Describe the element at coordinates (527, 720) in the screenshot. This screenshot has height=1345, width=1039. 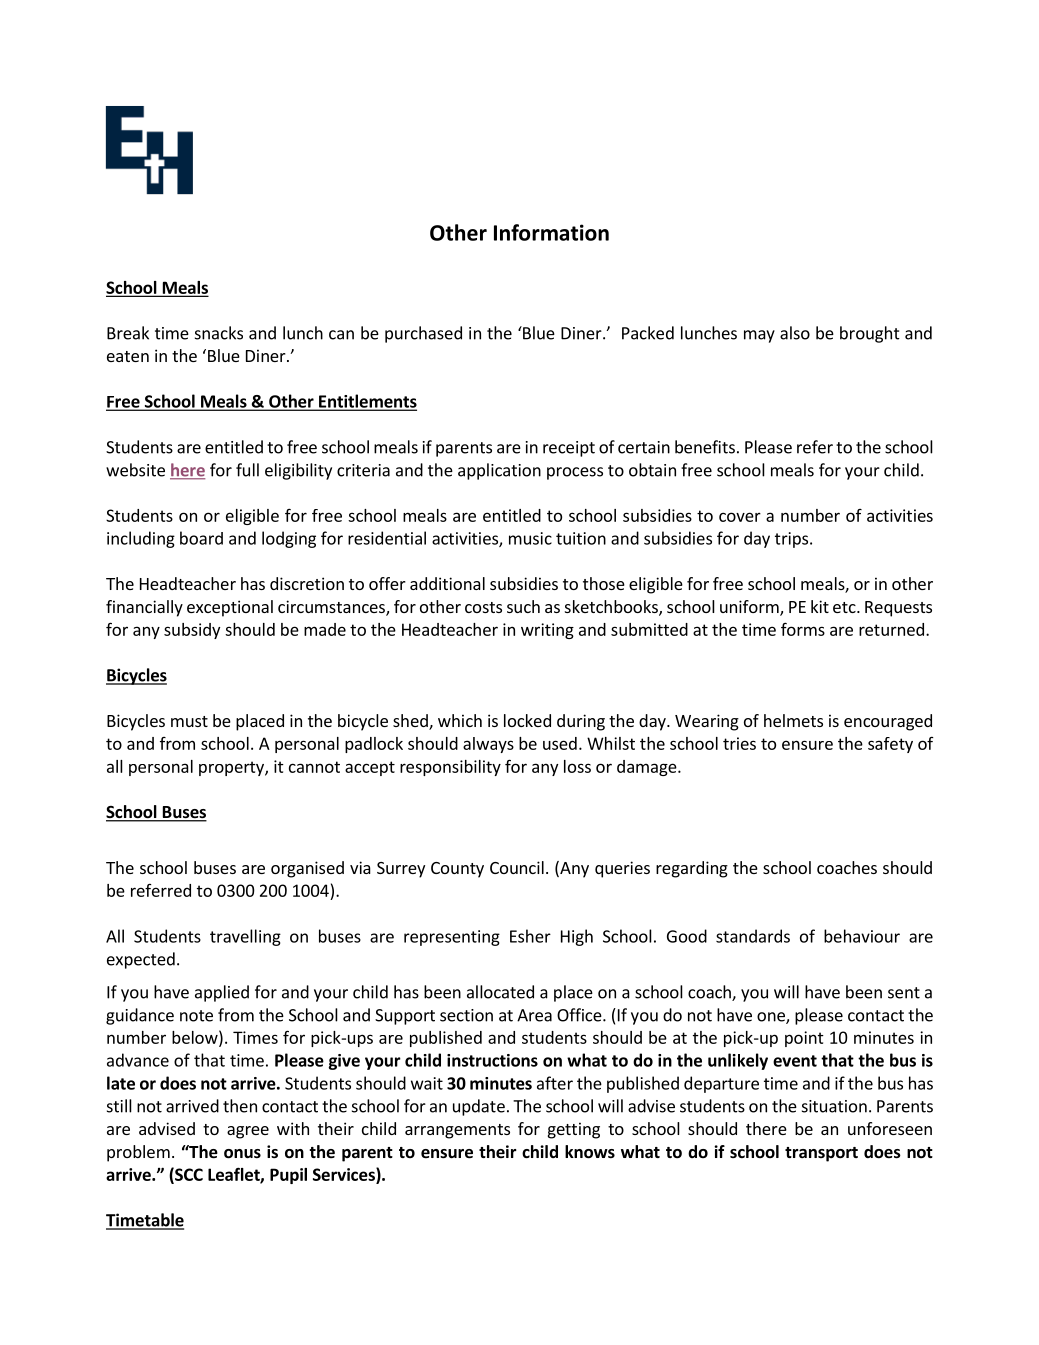
I see `locked` at that location.
